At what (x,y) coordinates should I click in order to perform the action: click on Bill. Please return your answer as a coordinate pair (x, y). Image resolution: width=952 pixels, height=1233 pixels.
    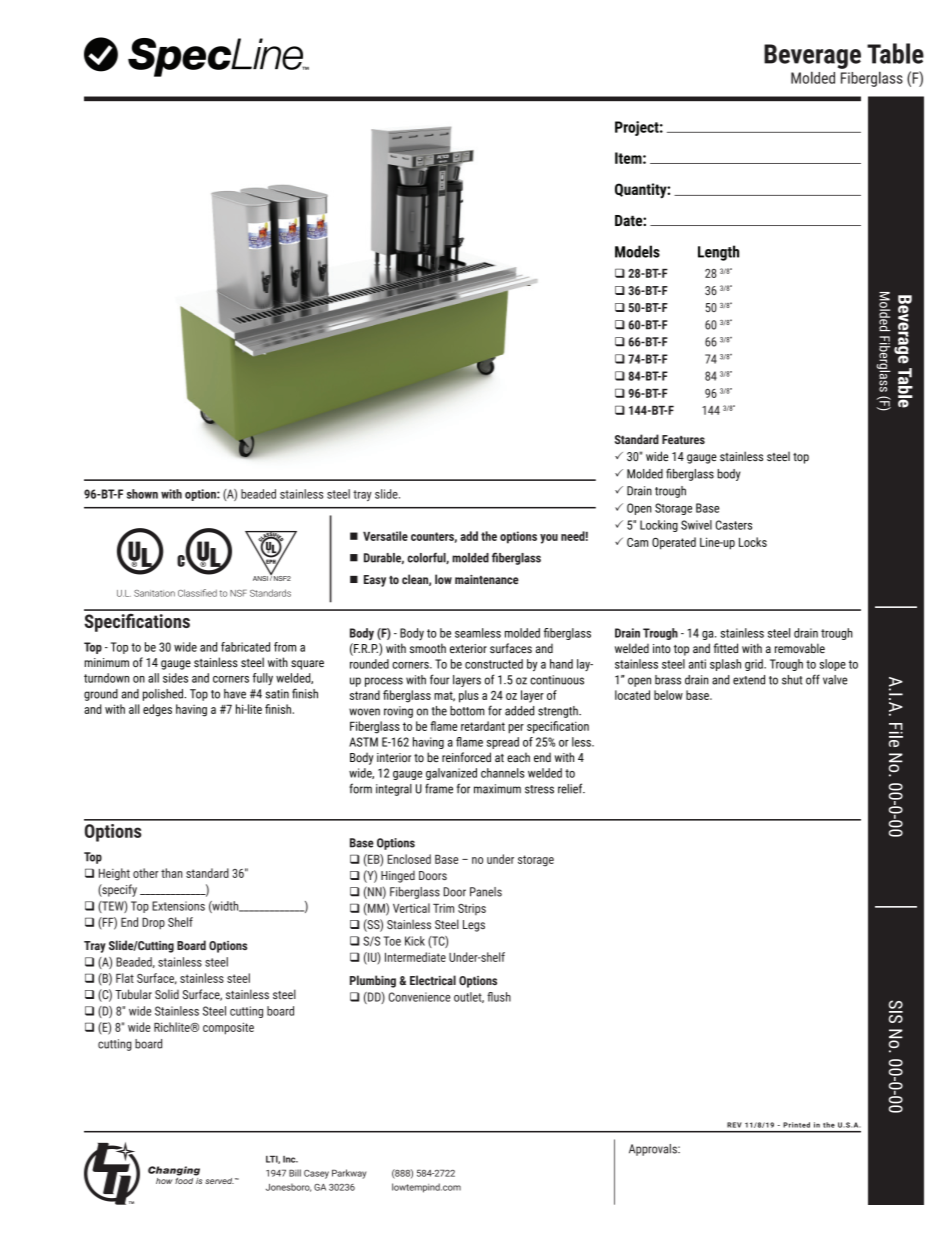
    Looking at the image, I should click on (295, 1173).
